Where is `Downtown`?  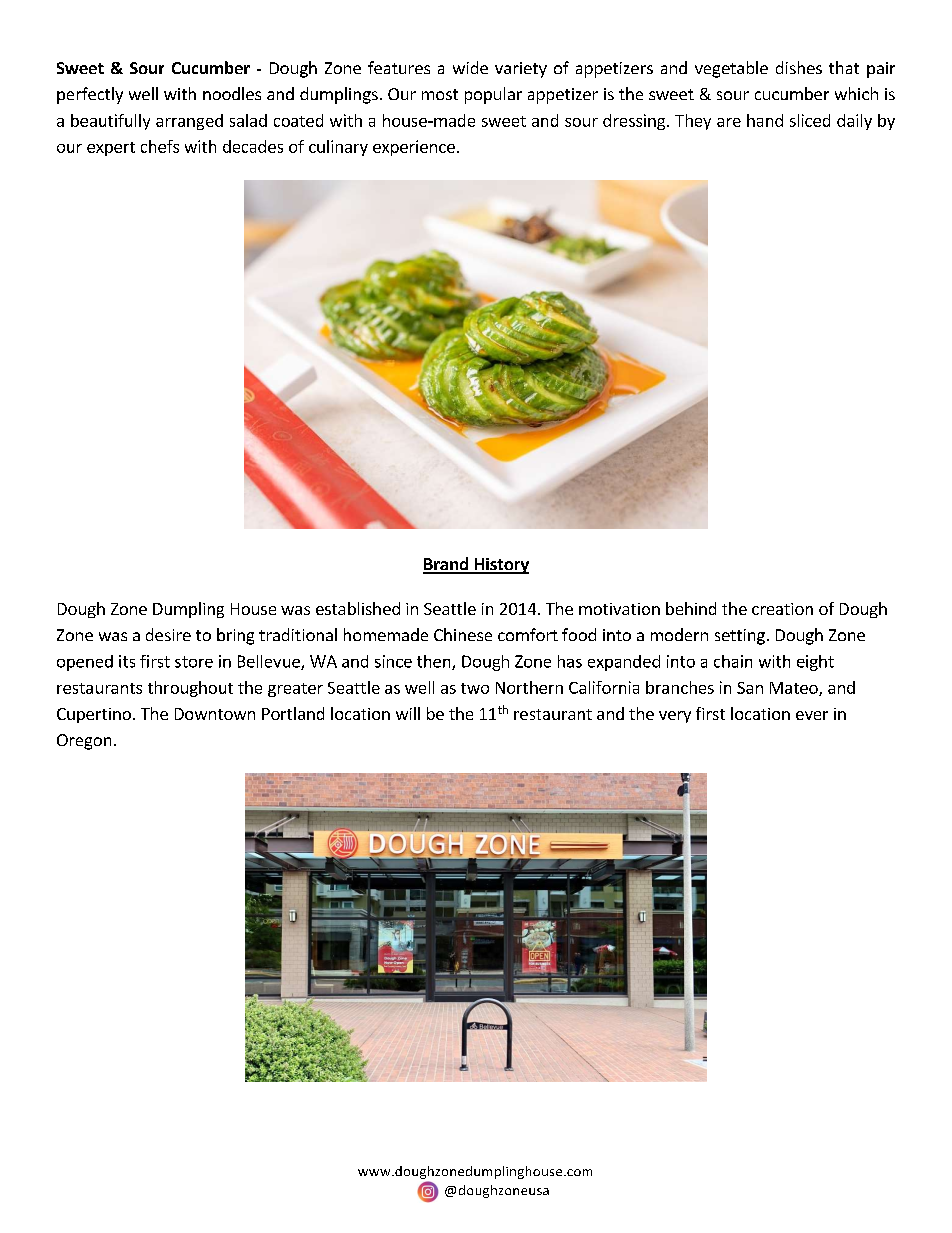 Downtown is located at coordinates (215, 714).
